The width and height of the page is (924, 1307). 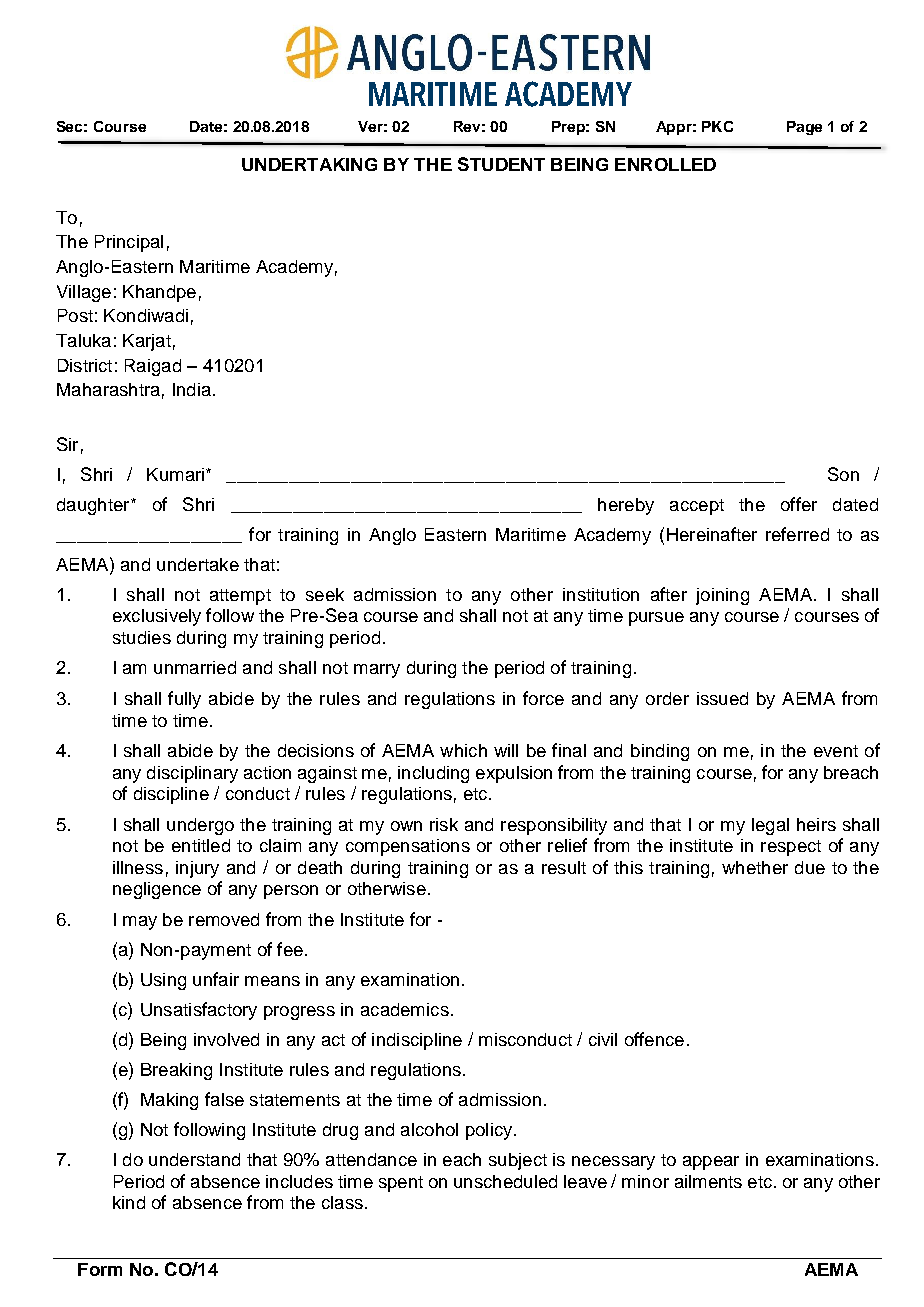 I want to click on whether, so click(x=755, y=867).
